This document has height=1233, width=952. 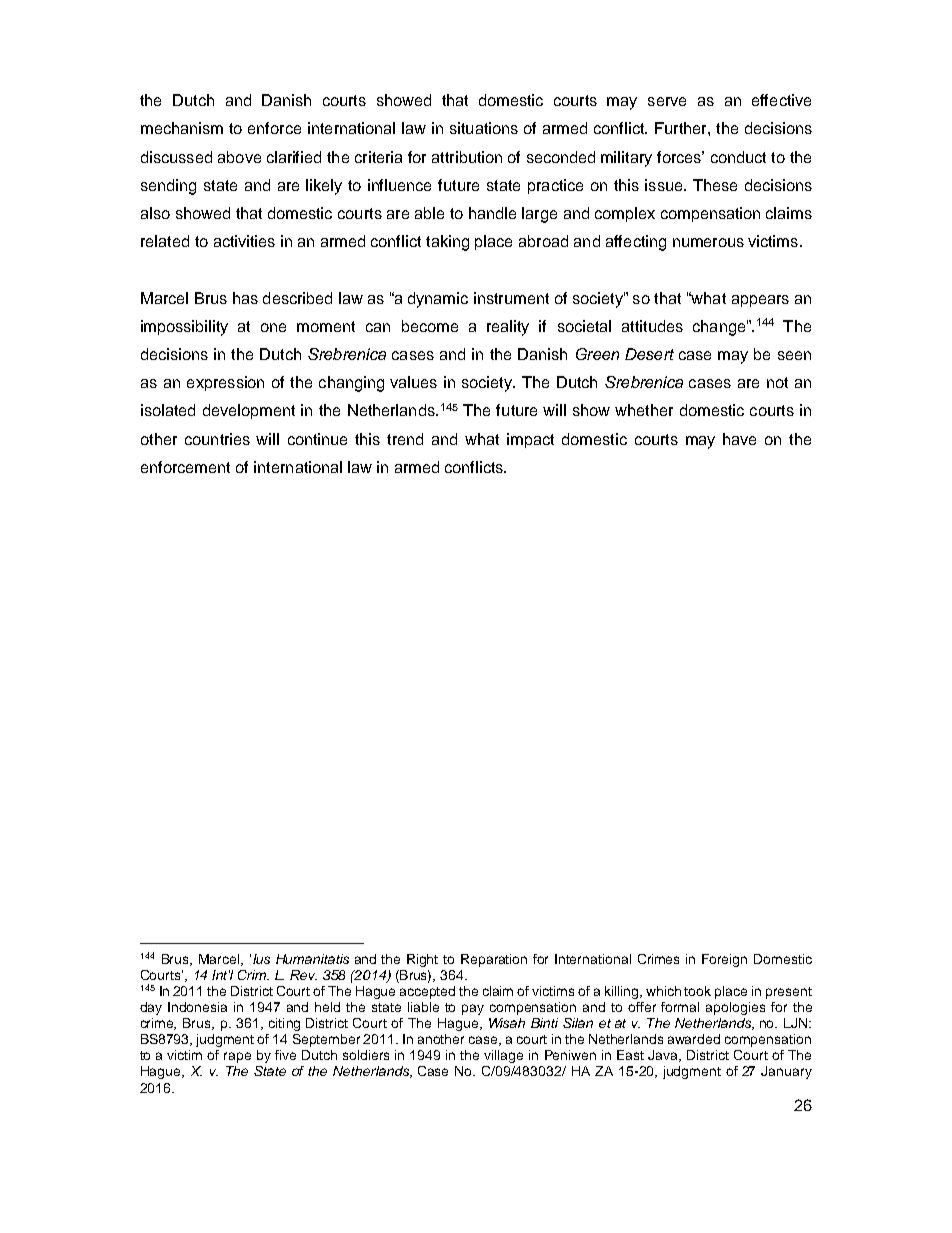 What do you see at coordinates (682, 128) in the document?
I see `Further` at bounding box center [682, 128].
